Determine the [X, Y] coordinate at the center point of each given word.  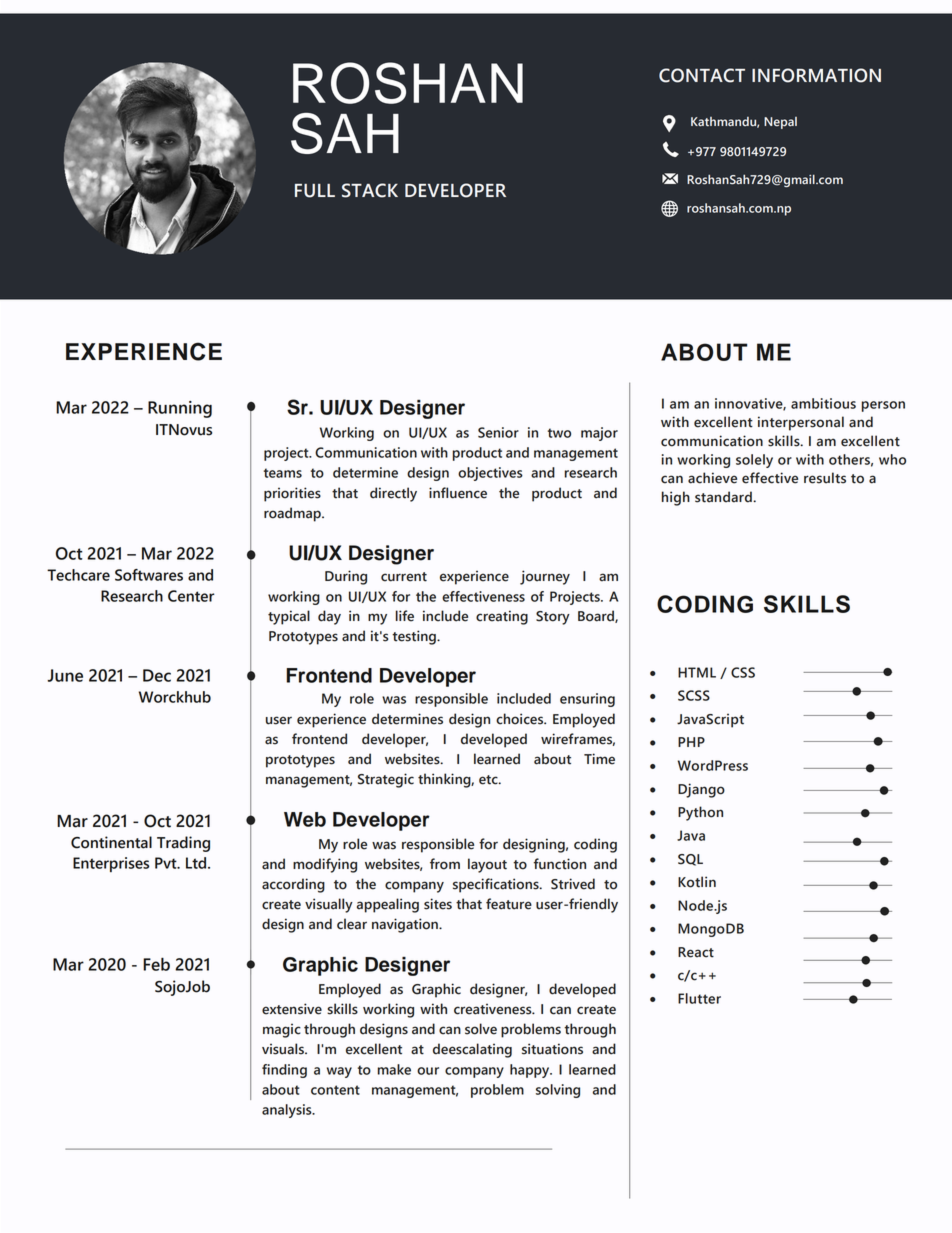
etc [489, 780]
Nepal [780, 123]
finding [284, 1071]
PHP [691, 742]
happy [531, 1071]
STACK [370, 190]
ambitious [823, 403]
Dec [157, 675]
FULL [315, 191]
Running [180, 409]
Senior [498, 432]
